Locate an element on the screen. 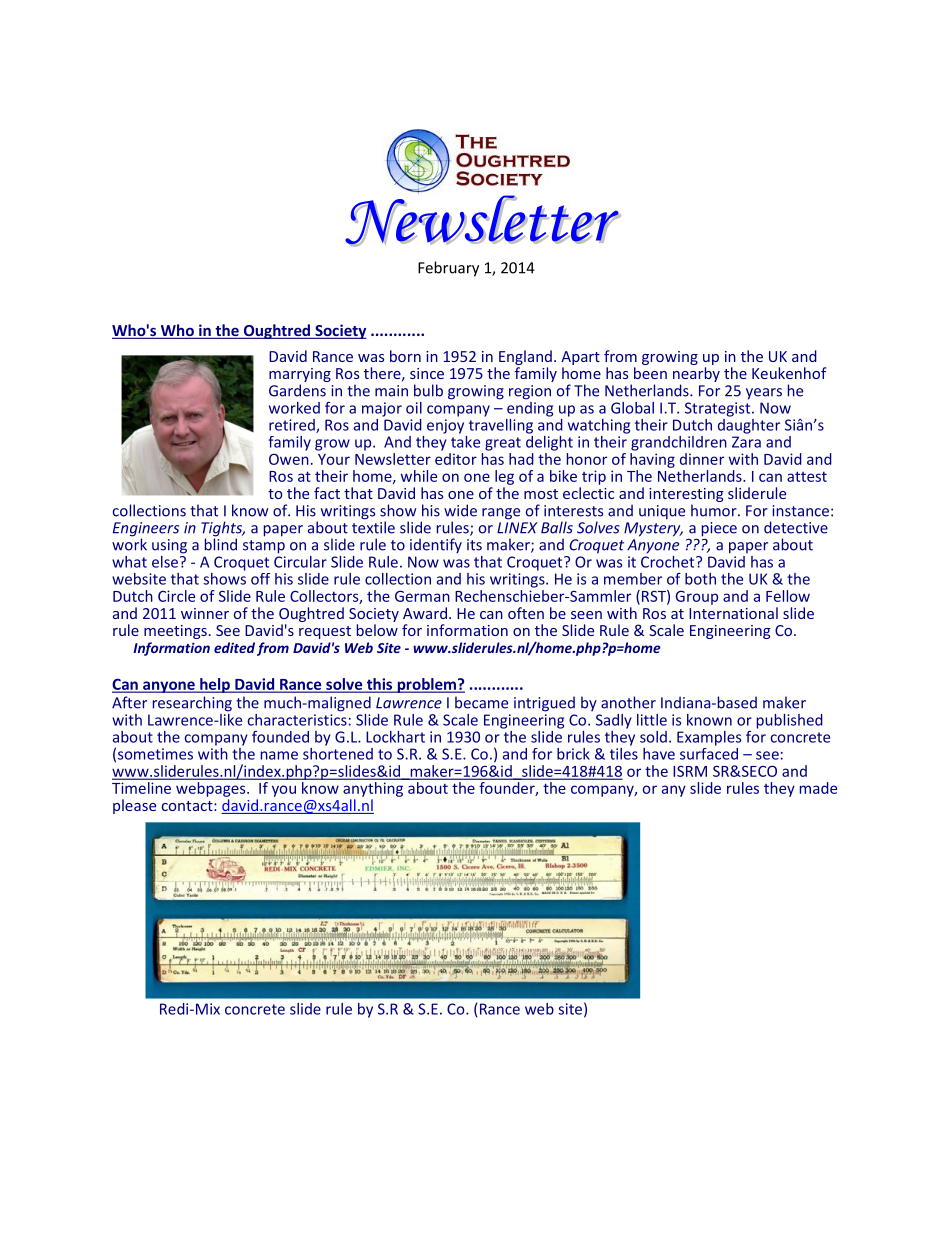 This screenshot has width=952, height=1233. International is located at coordinates (733, 613).
